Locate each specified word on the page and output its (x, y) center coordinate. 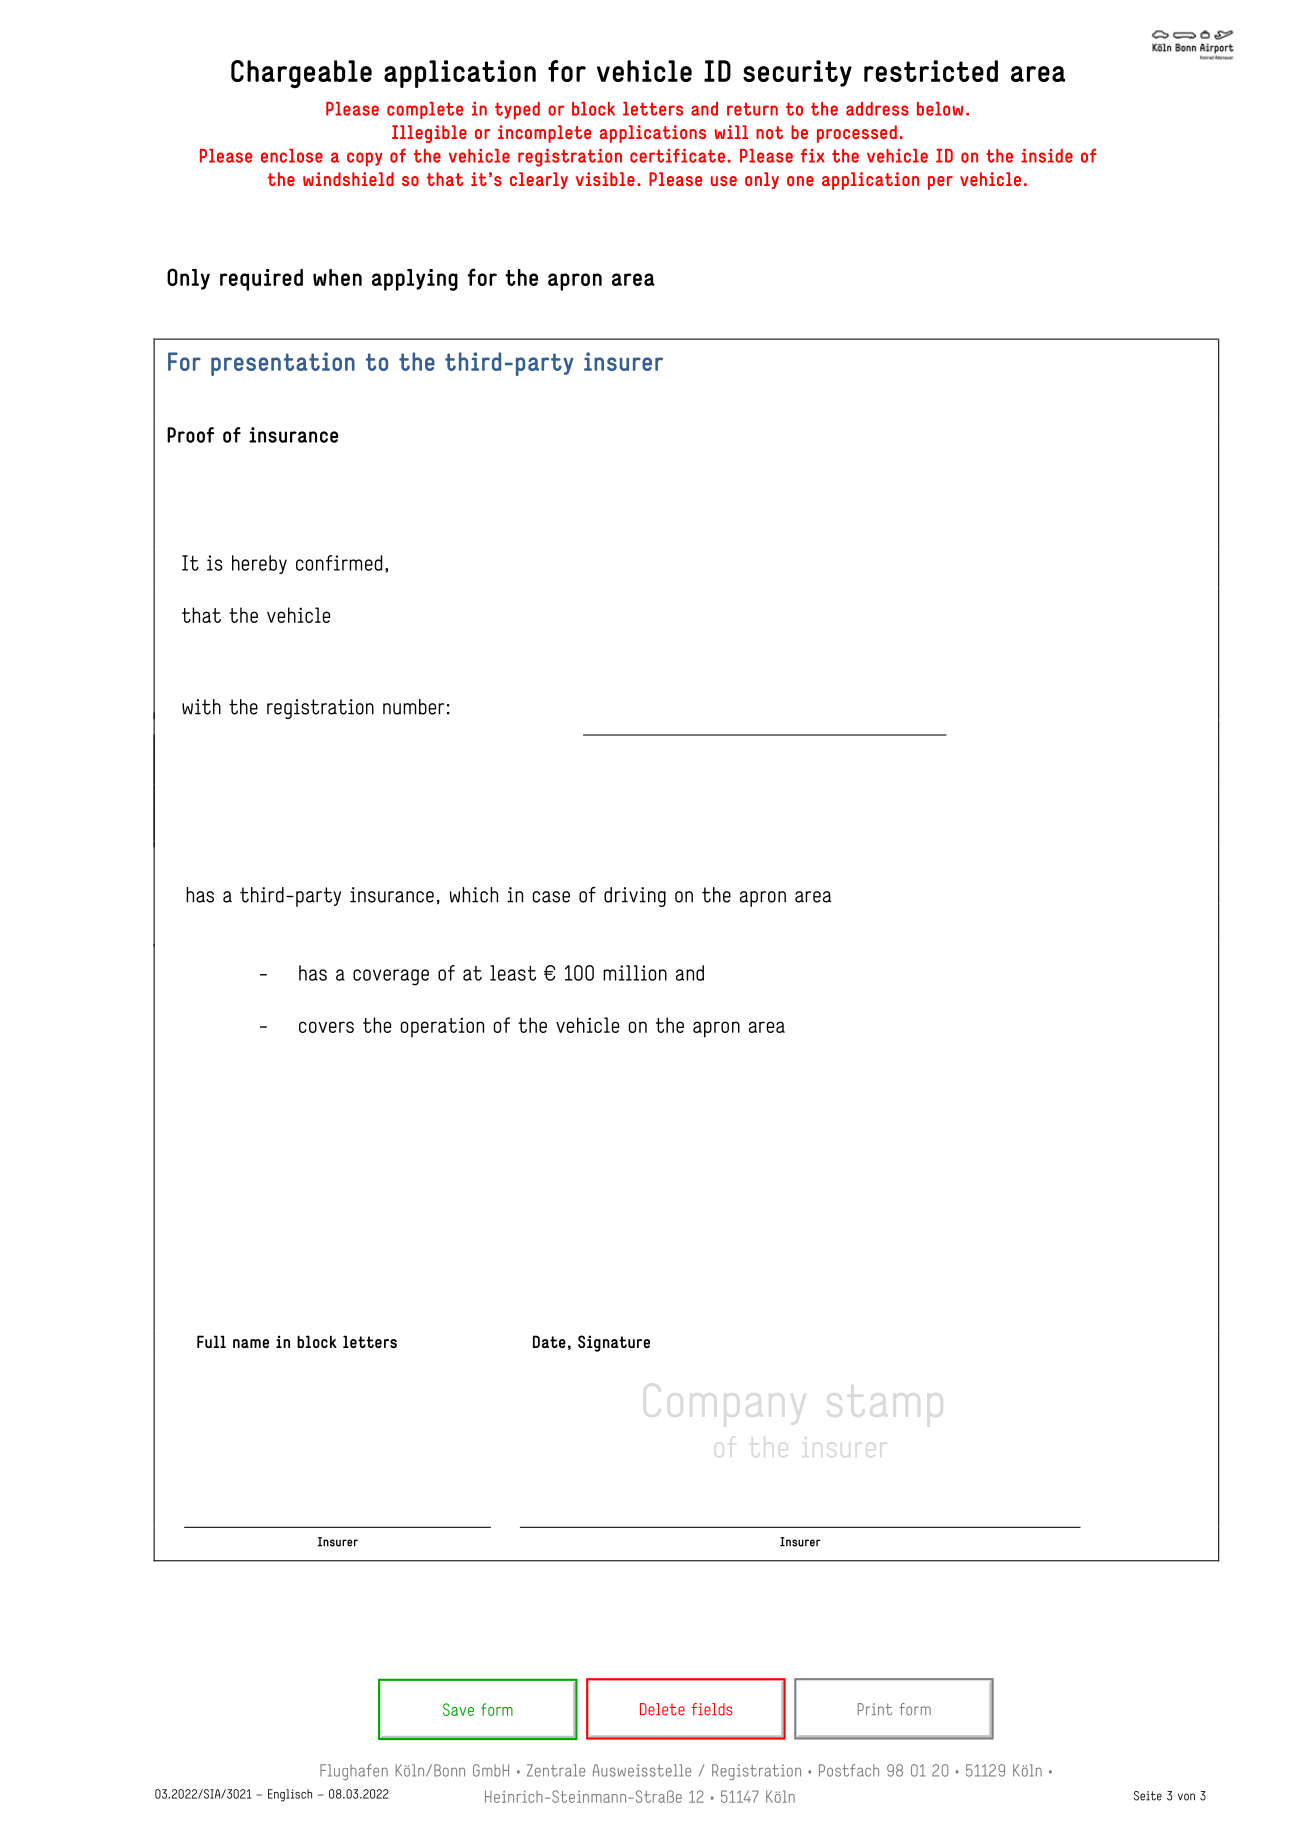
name (251, 1343)
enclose (292, 156)
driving (635, 897)
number (413, 707)
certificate (677, 155)
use (724, 181)
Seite (1148, 1796)
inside (1047, 156)
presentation (283, 364)
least (513, 973)
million (635, 973)
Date (549, 1341)
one (800, 181)
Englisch (290, 1795)
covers (326, 1027)
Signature (614, 1343)
